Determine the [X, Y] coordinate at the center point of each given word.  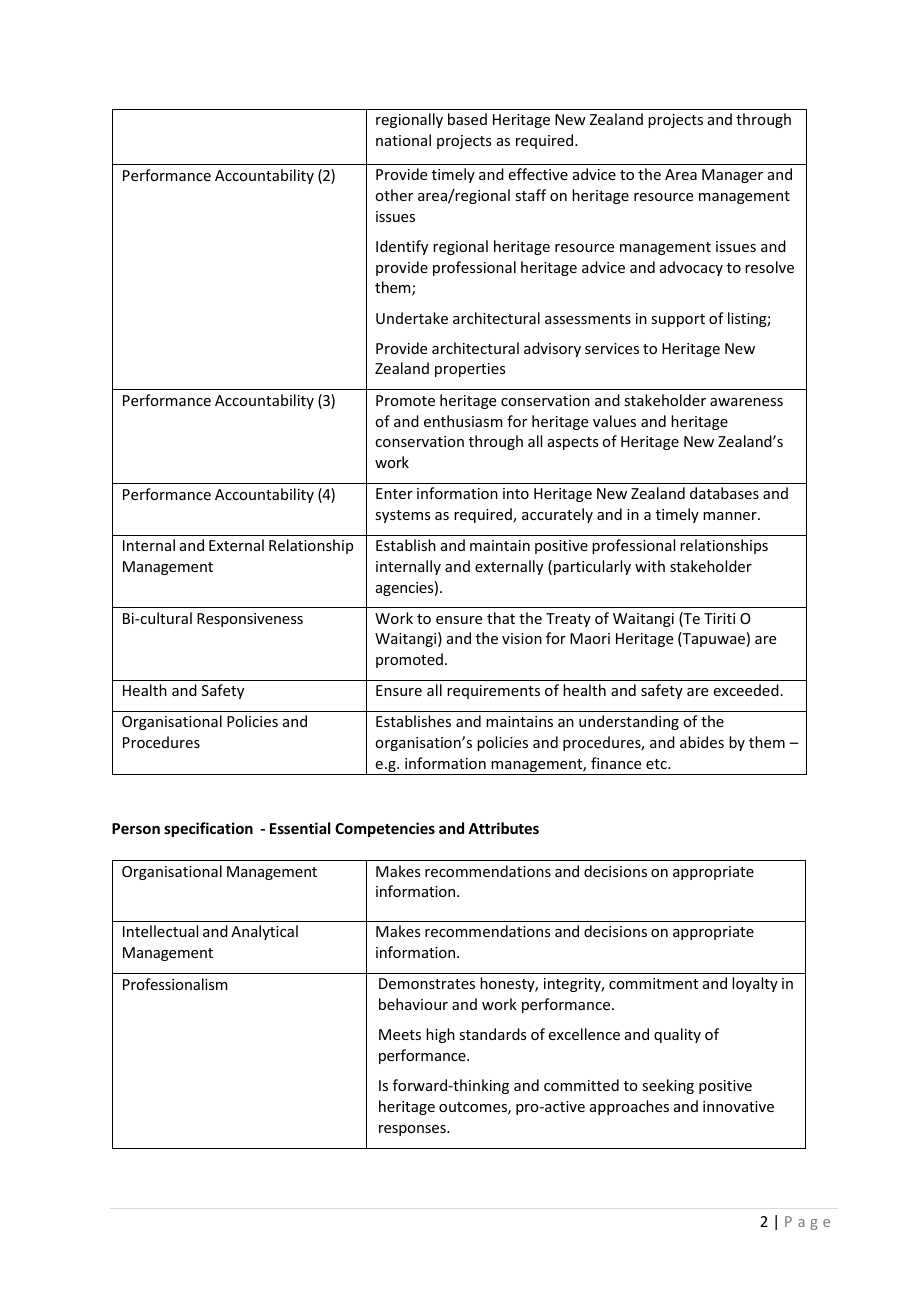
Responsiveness [250, 620]
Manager [732, 176]
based [467, 119]
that [501, 618]
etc [657, 764]
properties [470, 370]
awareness [746, 402]
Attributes [503, 828]
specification [208, 829]
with [650, 566]
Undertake [412, 318]
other [394, 195]
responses [413, 1130]
